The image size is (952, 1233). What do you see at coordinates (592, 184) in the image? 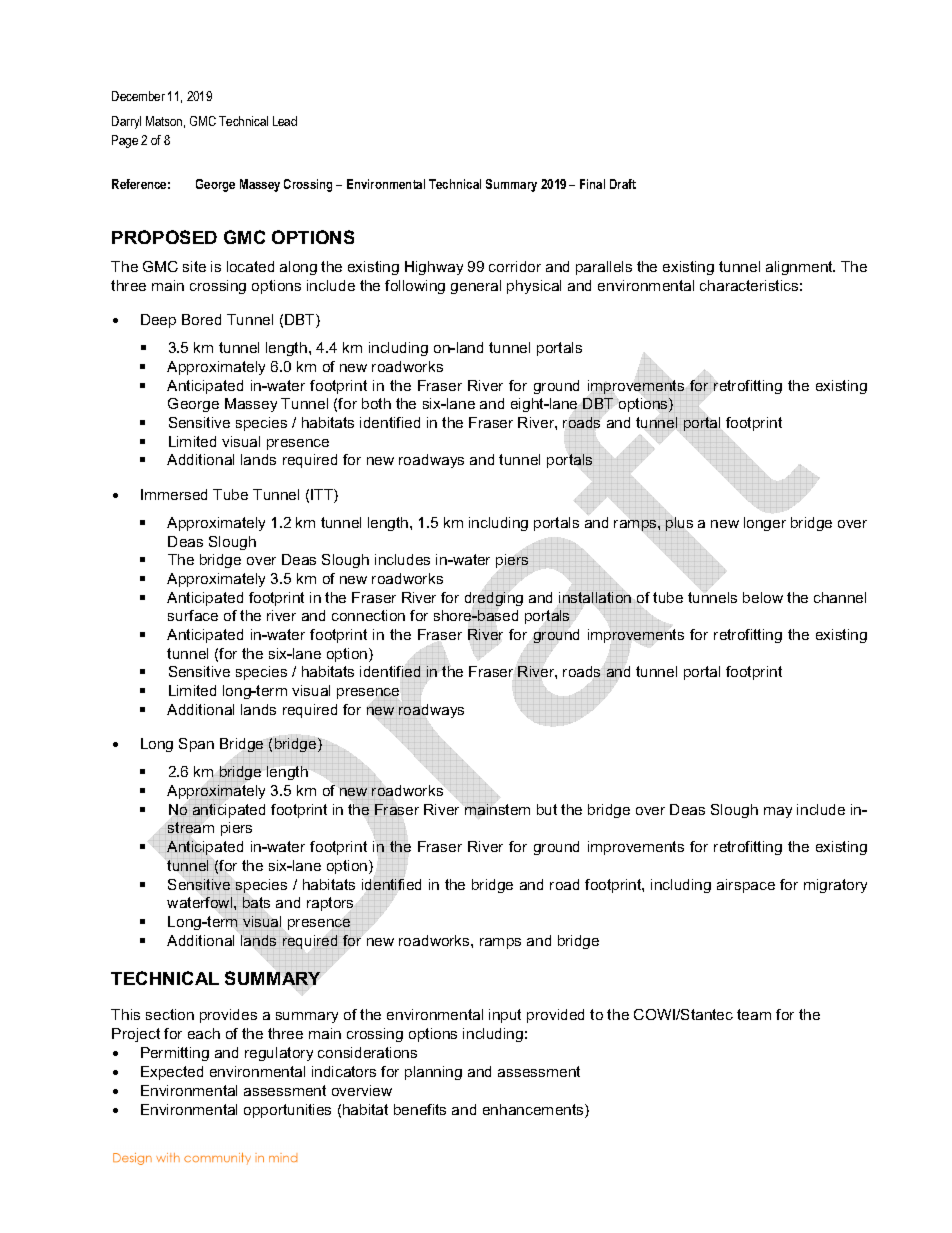
I see `Final` at bounding box center [592, 184].
